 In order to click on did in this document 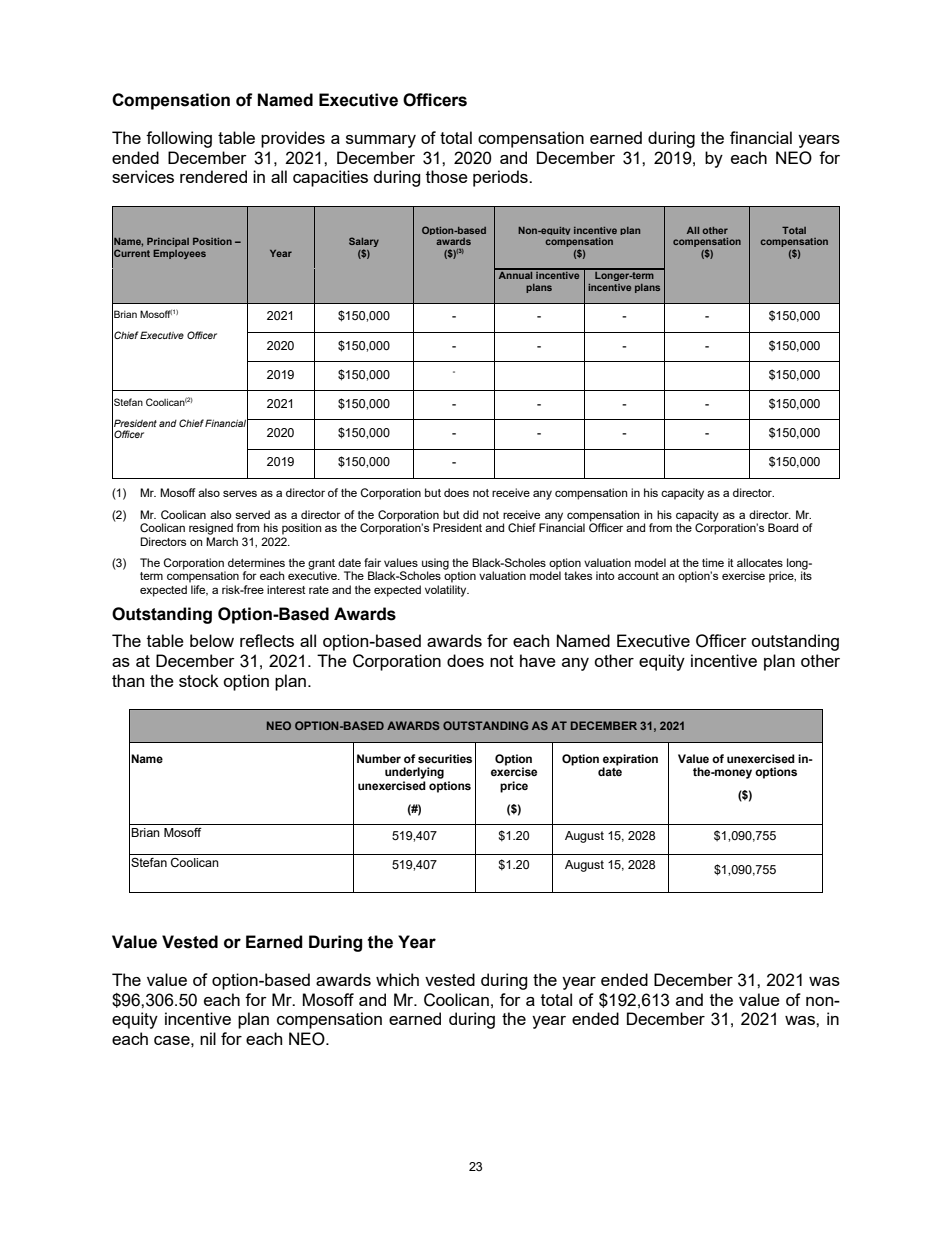, I will do `click(470, 514)`.
